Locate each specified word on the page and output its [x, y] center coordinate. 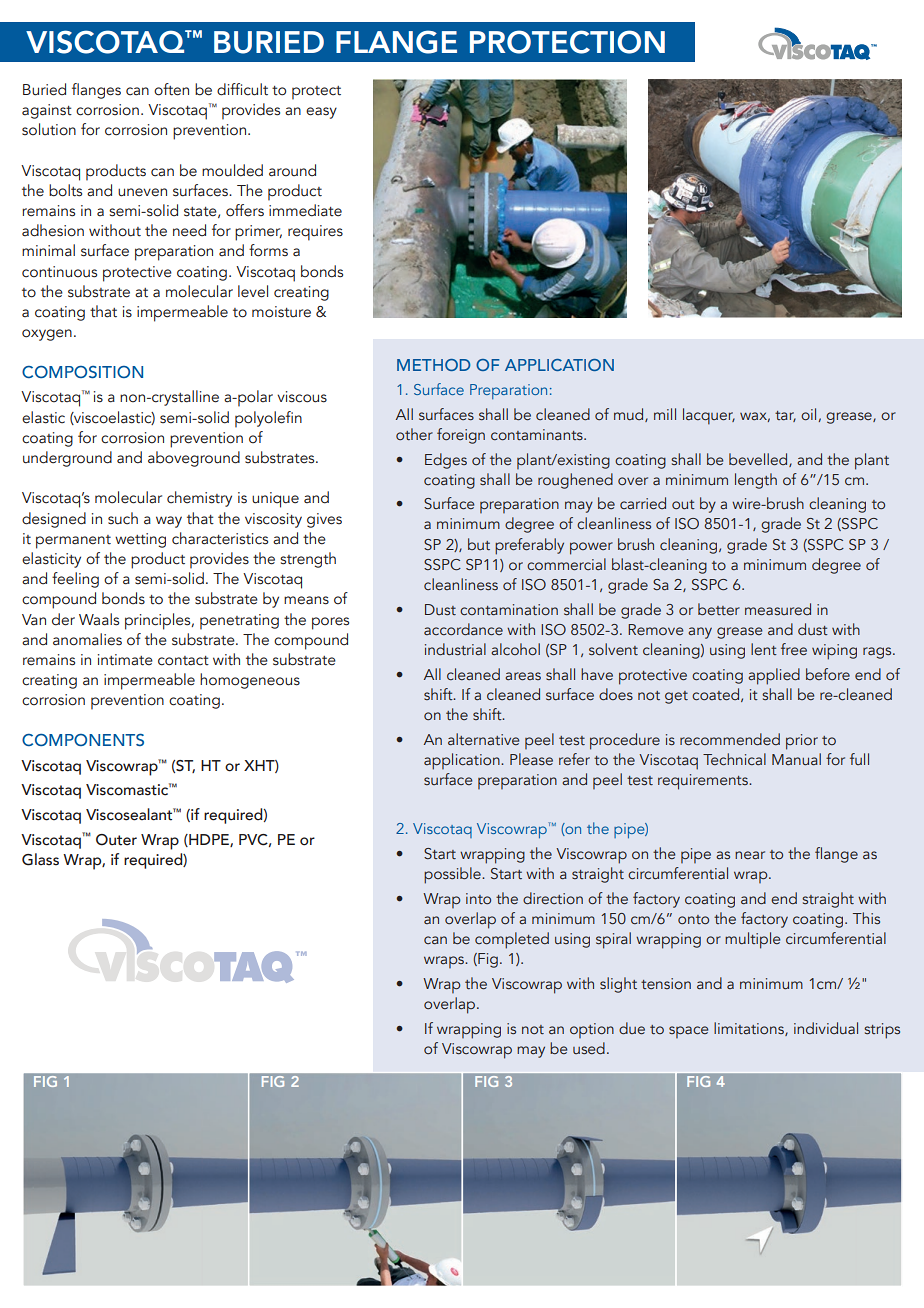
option [592, 1030]
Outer [116, 840]
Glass [40, 859]
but [479, 544]
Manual [796, 759]
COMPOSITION [82, 372]
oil [808, 414]
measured [778, 609]
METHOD [433, 365]
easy [321, 113]
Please [531, 759]
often [171, 89]
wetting [140, 540]
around [292, 170]
